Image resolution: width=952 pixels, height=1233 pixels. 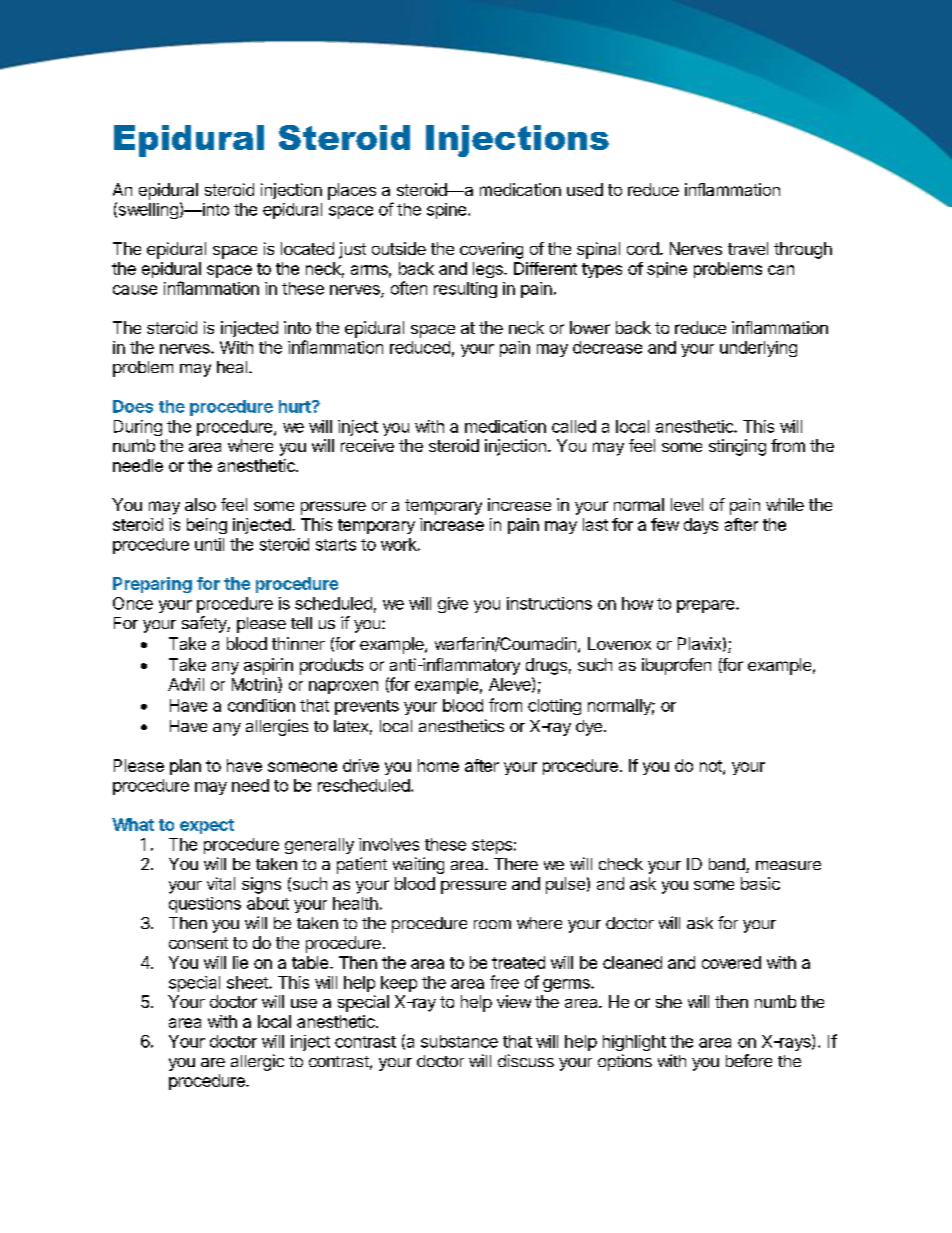 I want to click on covering, so click(x=491, y=250).
